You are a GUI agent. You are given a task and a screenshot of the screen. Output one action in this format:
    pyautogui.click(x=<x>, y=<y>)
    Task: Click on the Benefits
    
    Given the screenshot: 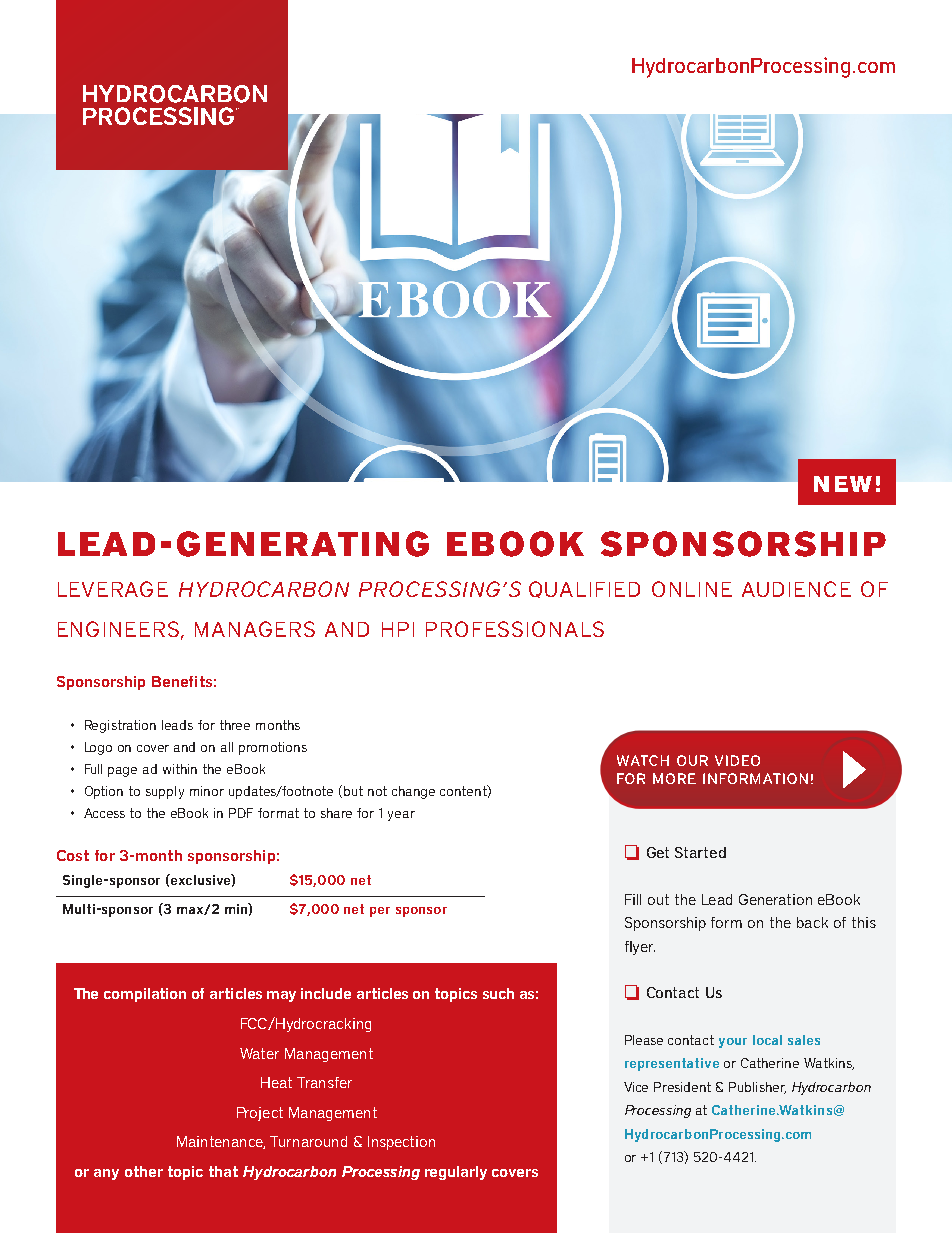 What is the action you would take?
    pyautogui.click(x=182, y=681)
